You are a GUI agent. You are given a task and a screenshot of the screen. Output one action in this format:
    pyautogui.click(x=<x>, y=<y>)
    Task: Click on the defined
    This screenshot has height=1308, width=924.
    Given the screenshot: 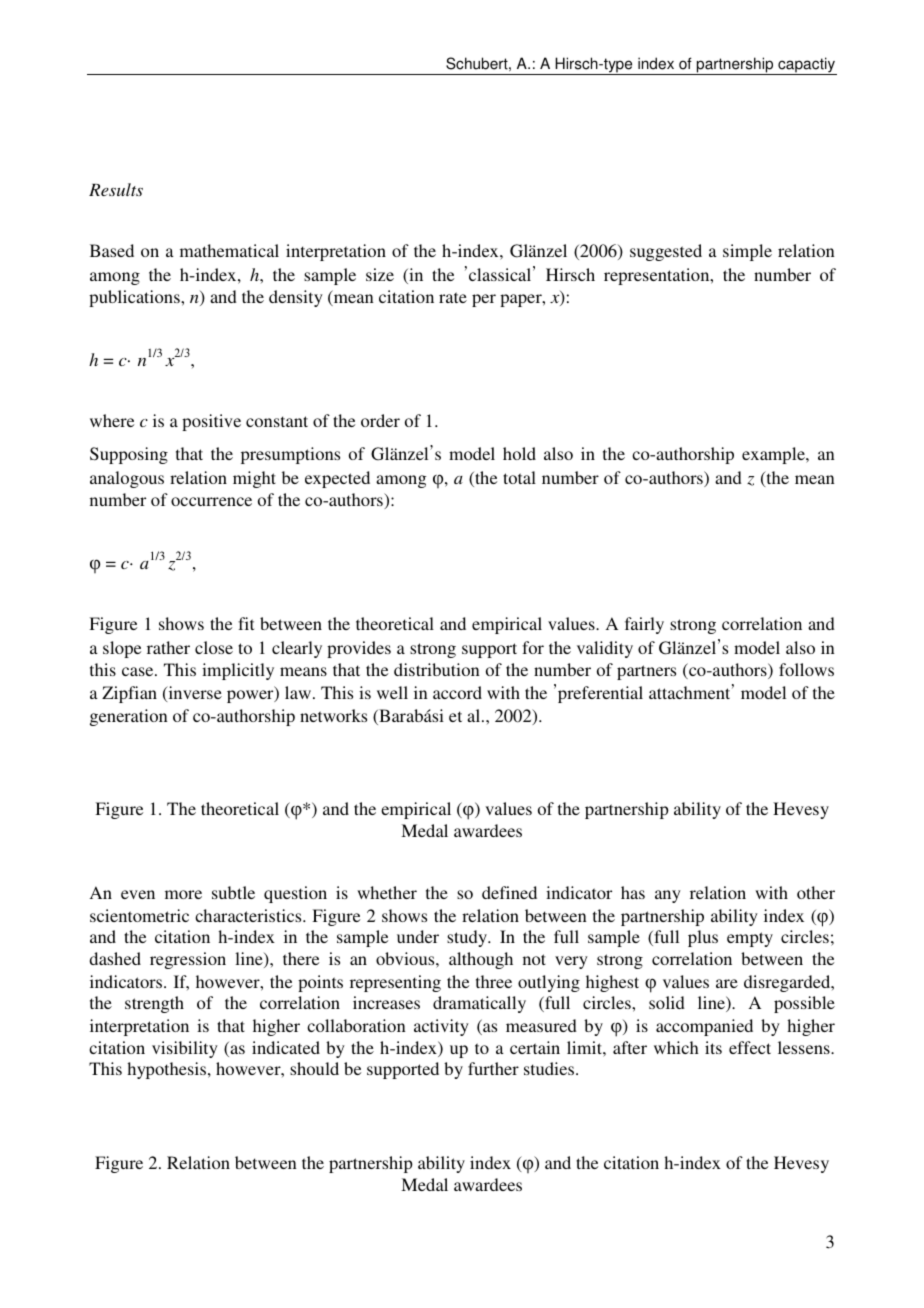 What is the action you would take?
    pyautogui.click(x=509, y=892)
